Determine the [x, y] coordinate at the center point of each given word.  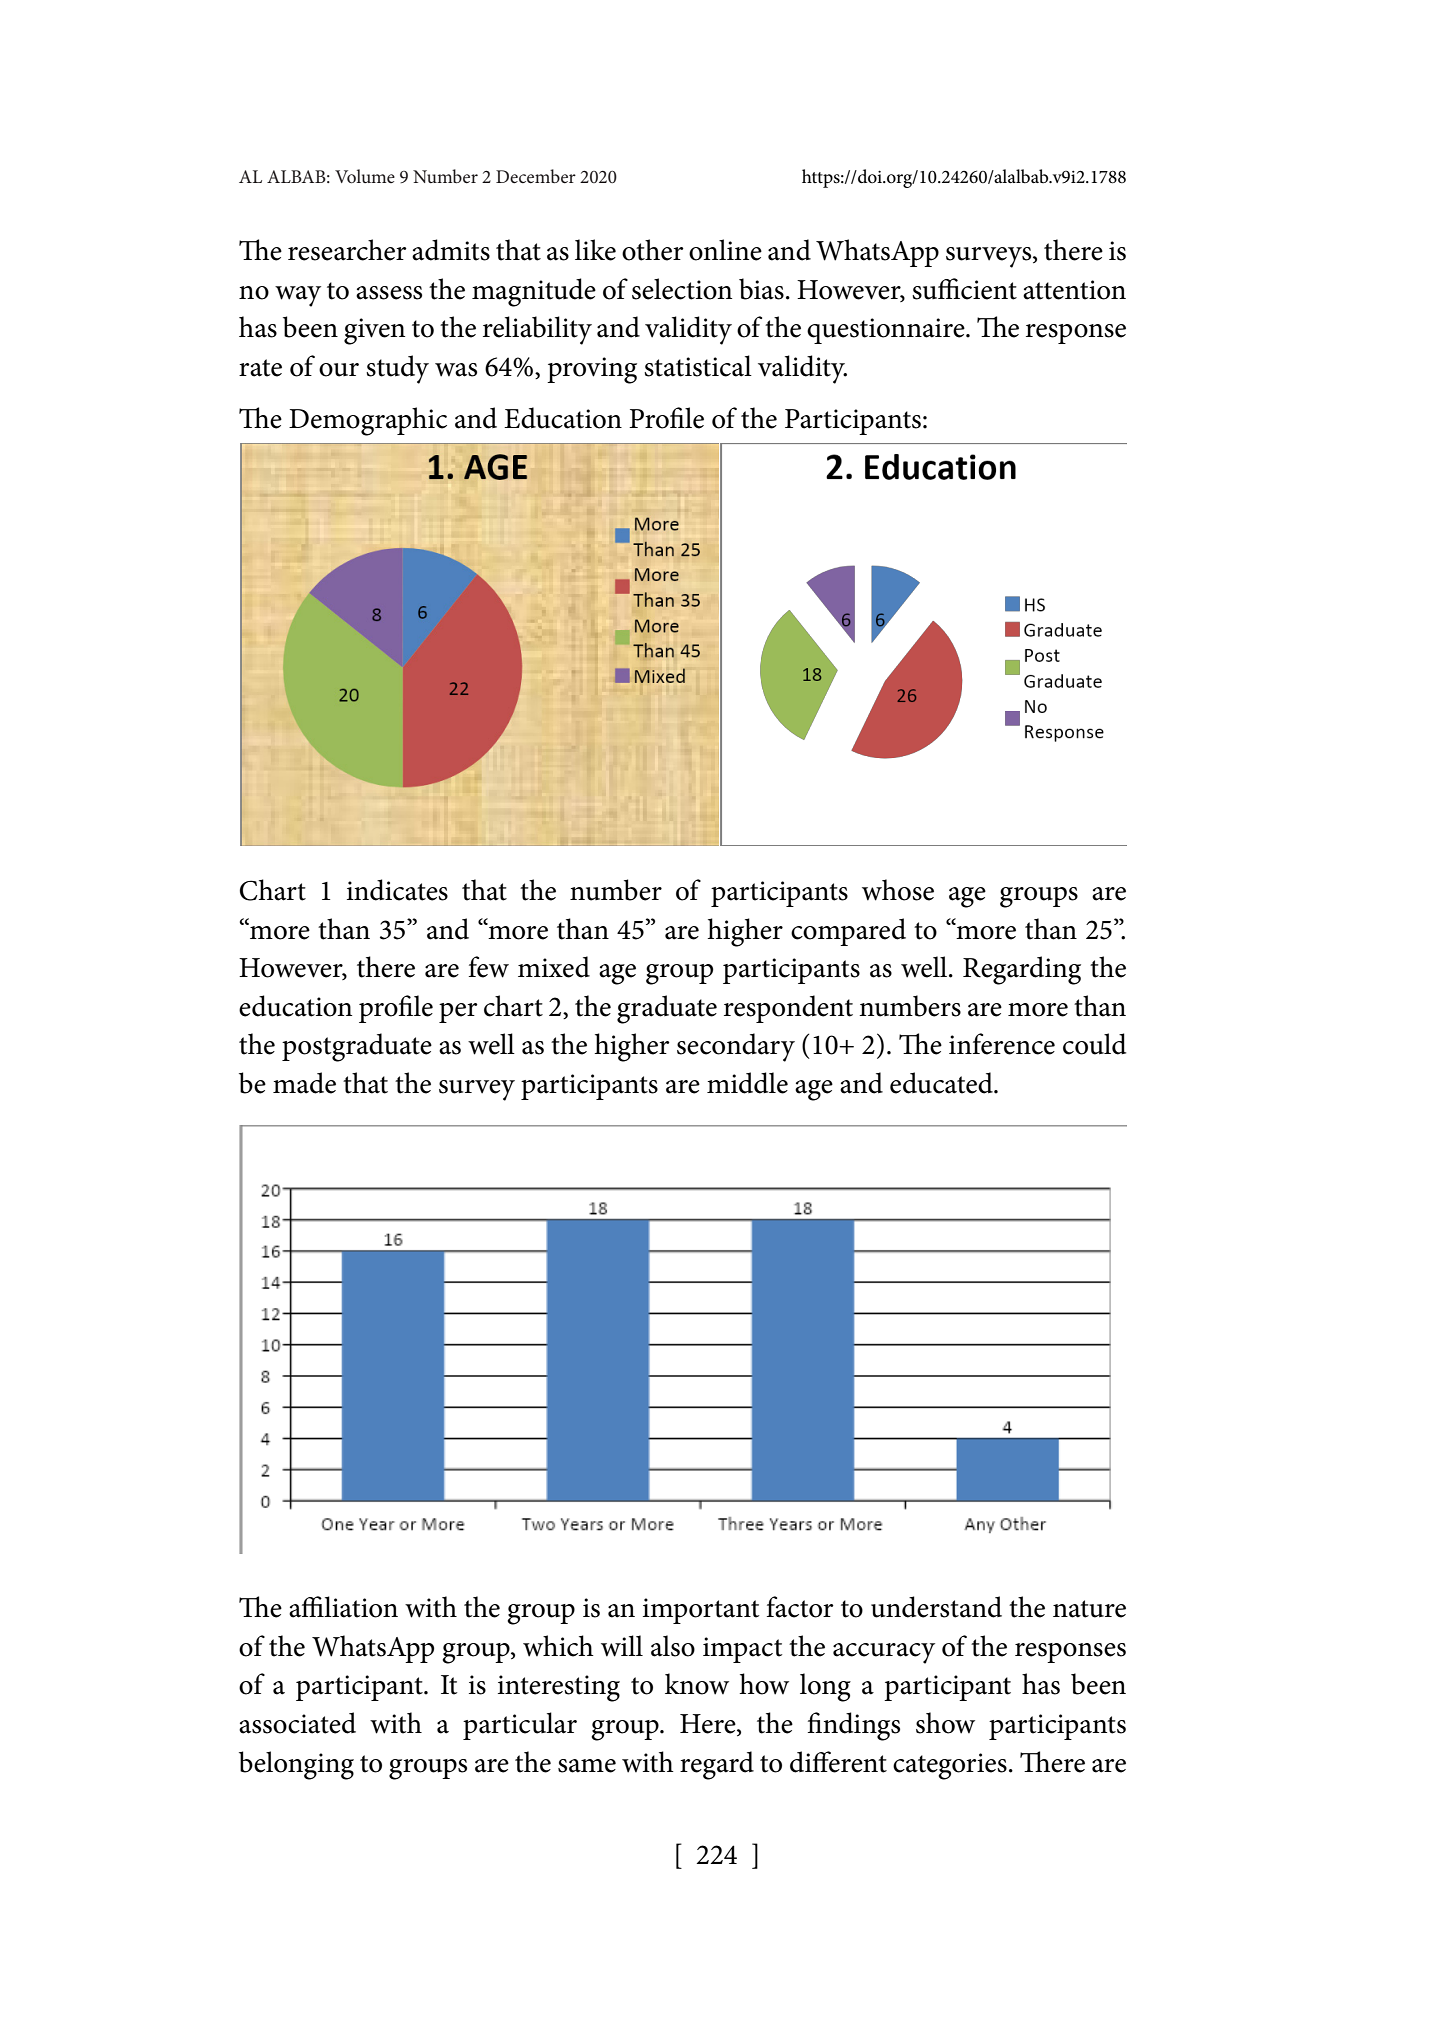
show [945, 1723]
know [697, 1684]
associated [297, 1723]
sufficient [964, 289]
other [653, 250]
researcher [347, 250]
